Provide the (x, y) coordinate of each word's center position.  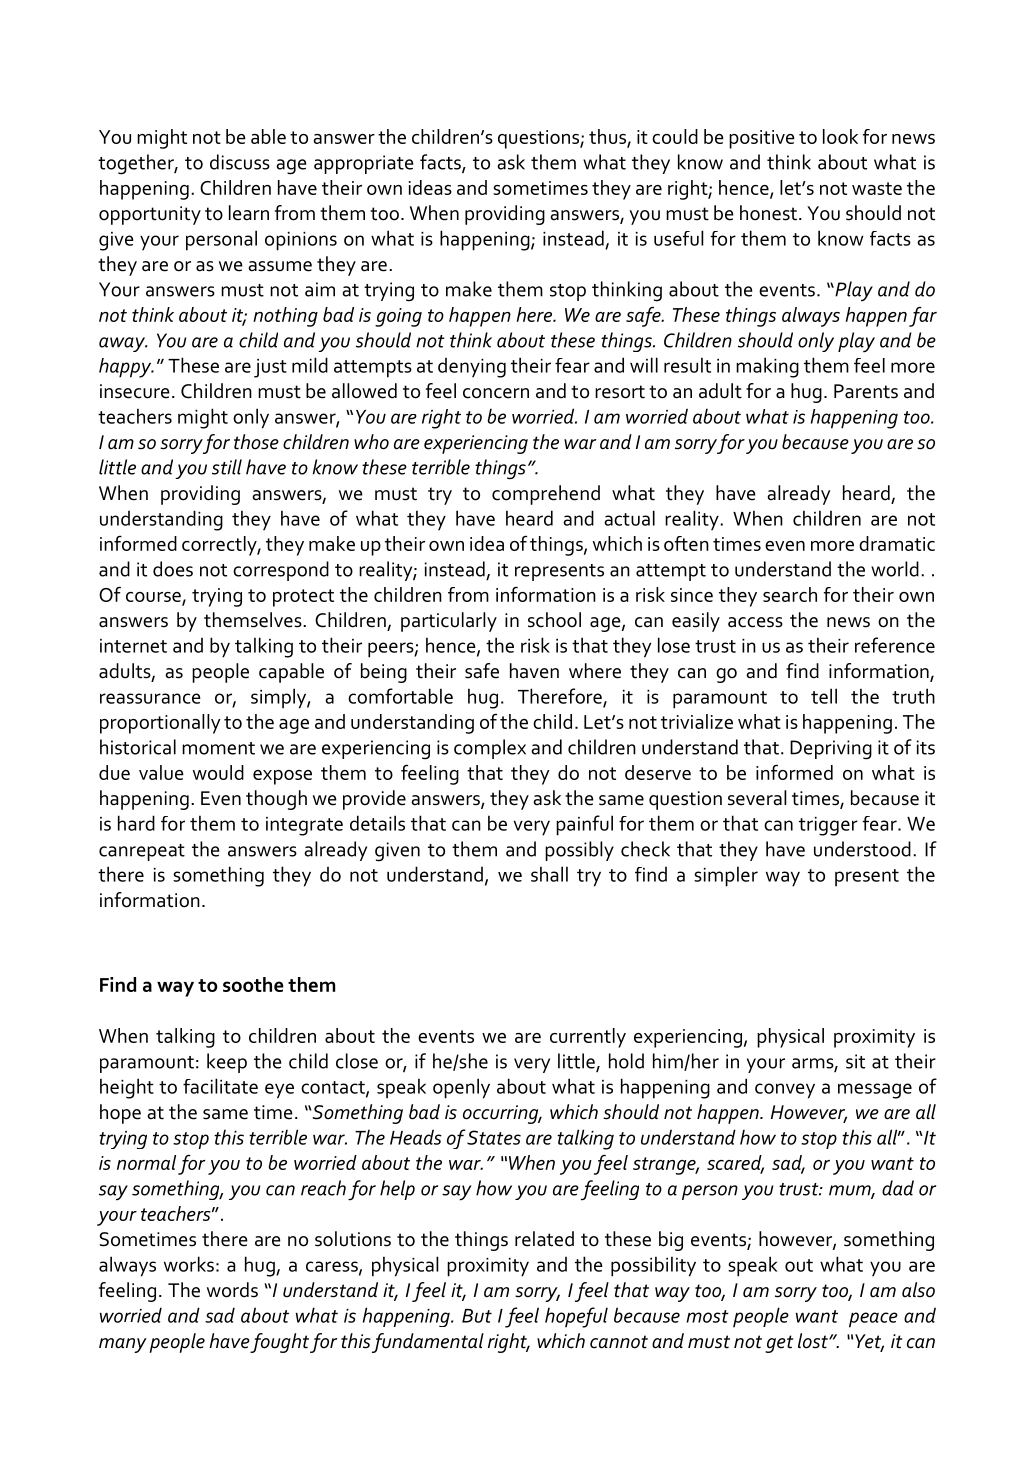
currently (588, 1038)
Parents (866, 391)
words (232, 1290)
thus (608, 138)
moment (218, 748)
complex (490, 749)
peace (873, 1320)
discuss (240, 162)
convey (785, 1091)
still (227, 467)
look (840, 136)
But (477, 1316)
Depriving (831, 750)
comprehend (546, 495)
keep (227, 1063)
